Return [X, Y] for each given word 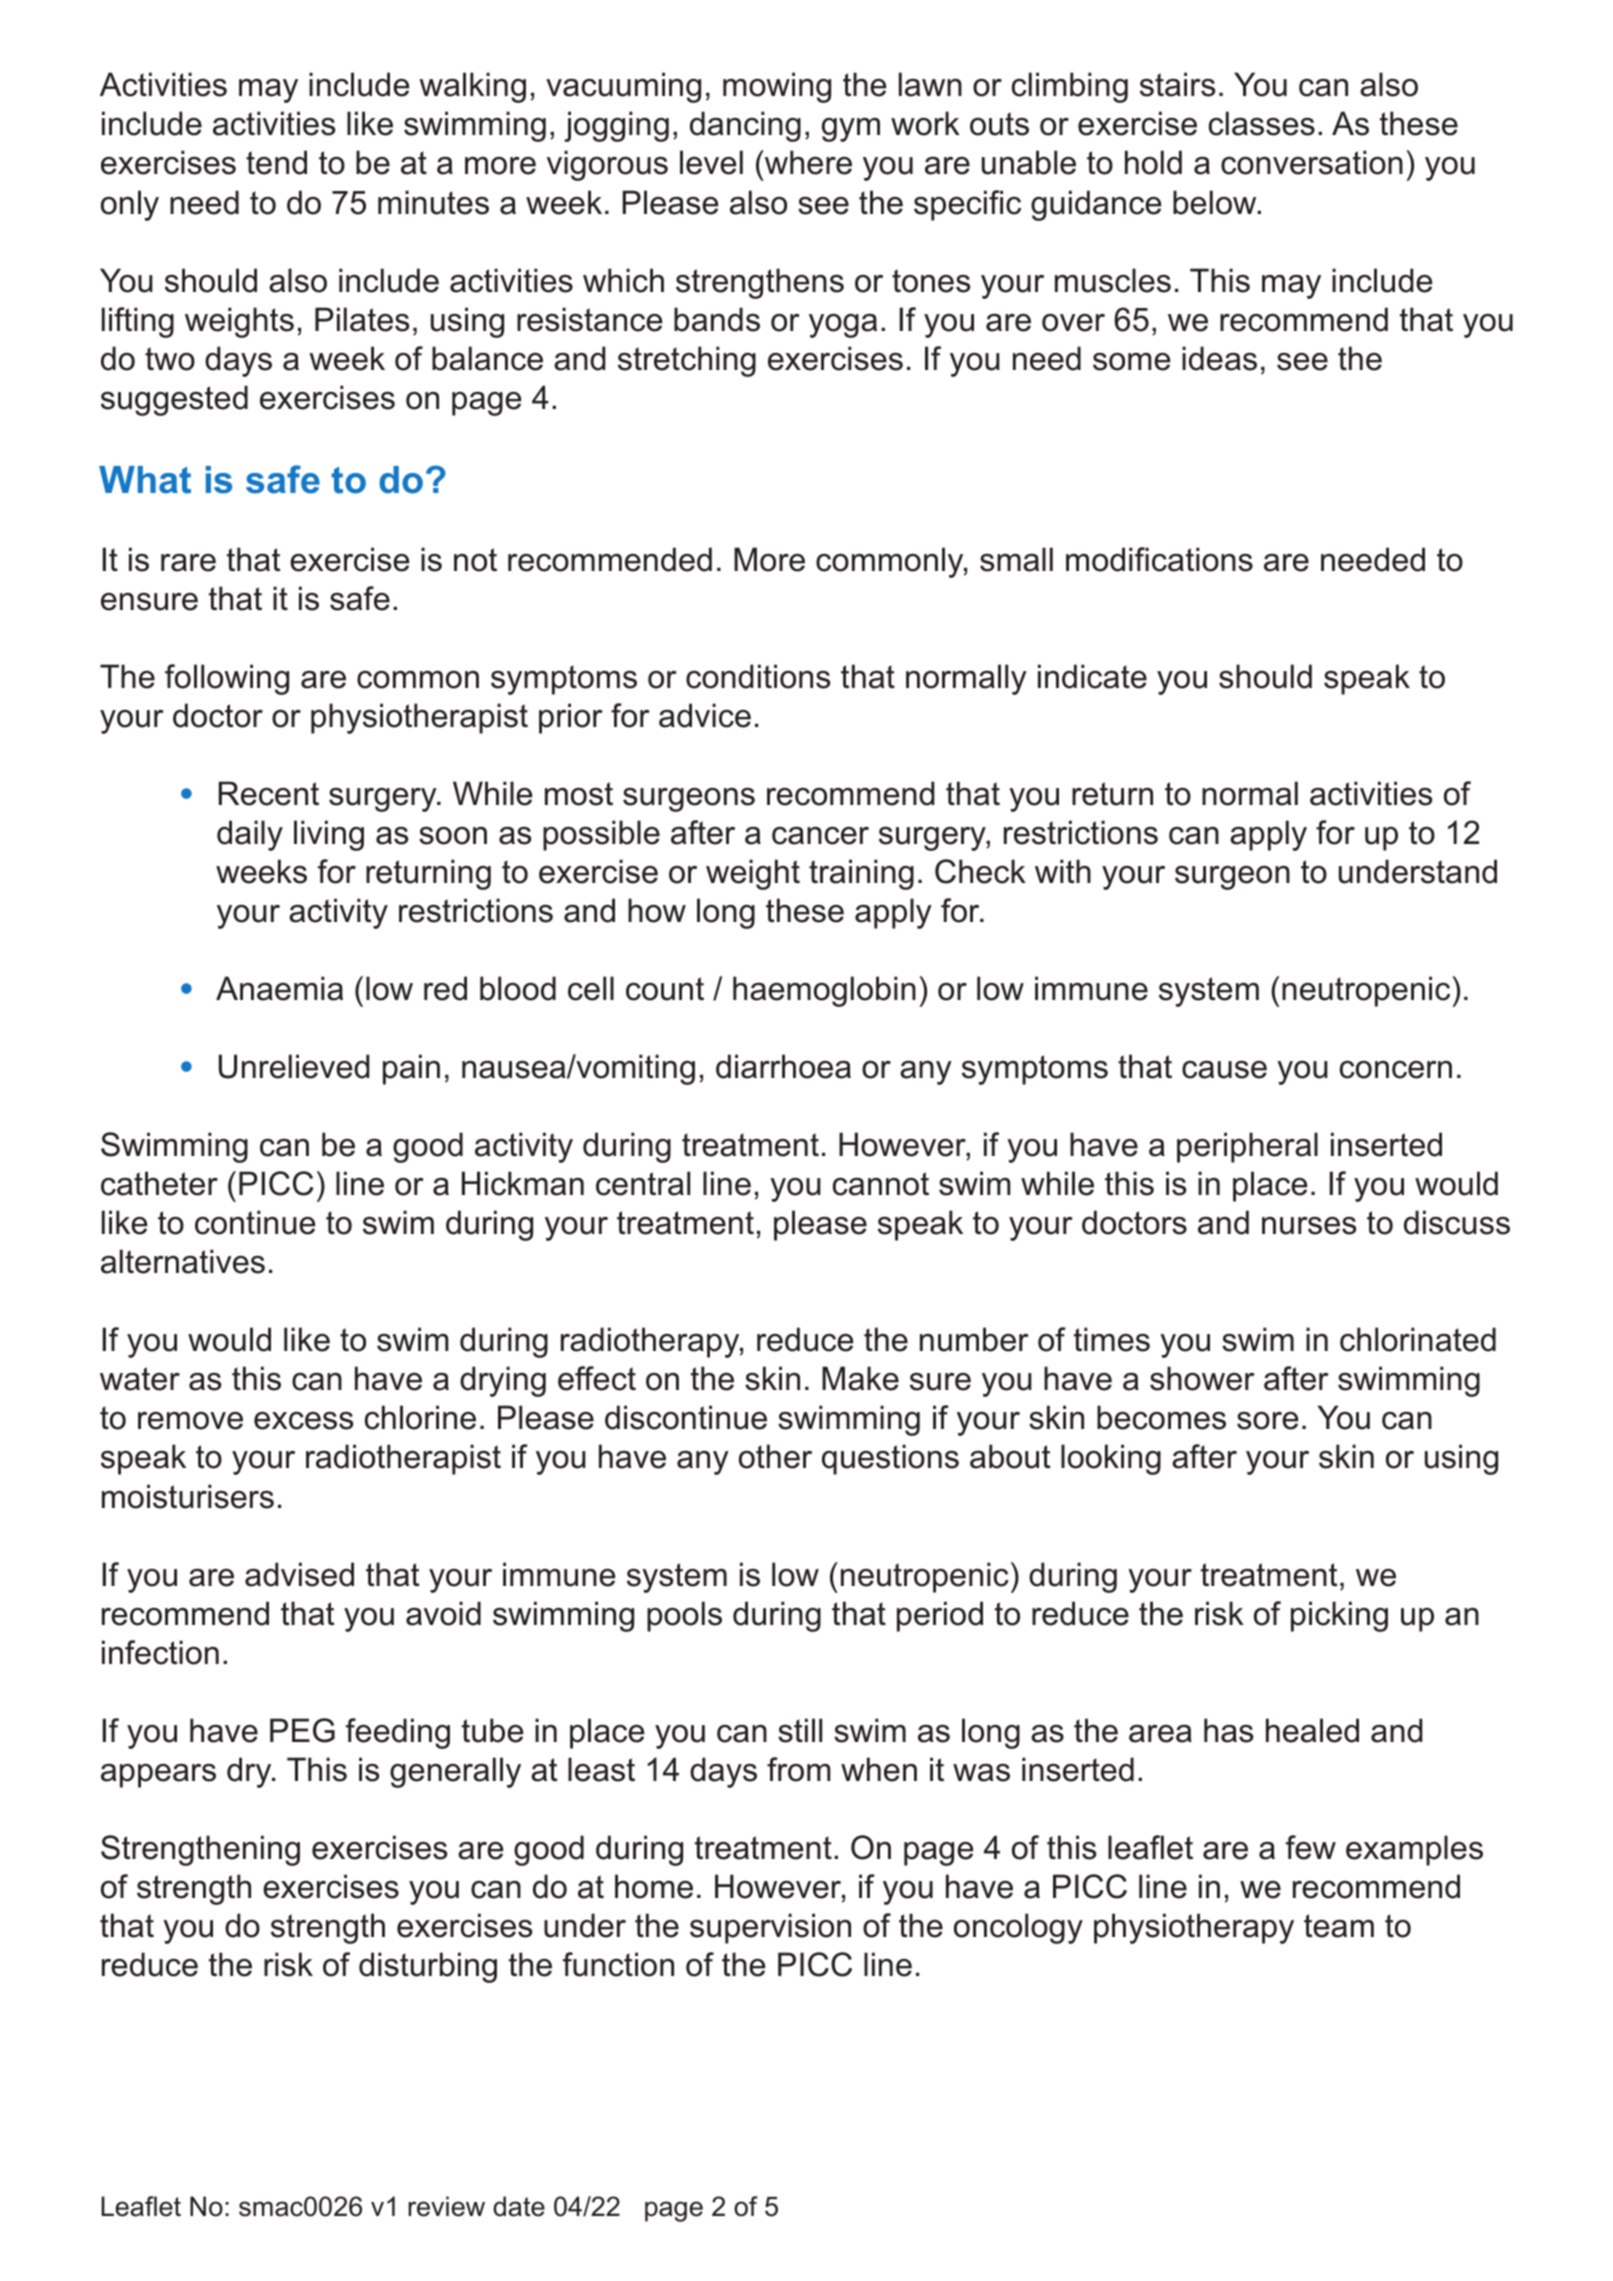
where [807, 162]
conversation [1312, 162]
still [800, 1730]
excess [303, 1421]
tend [276, 162]
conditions [758, 676]
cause [1224, 1070]
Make [860, 1378]
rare [188, 563]
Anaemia [279, 988]
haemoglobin [824, 991]
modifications [1159, 559]
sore [1268, 1421]
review [446, 2206]
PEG [302, 1730]
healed [1312, 1730]
